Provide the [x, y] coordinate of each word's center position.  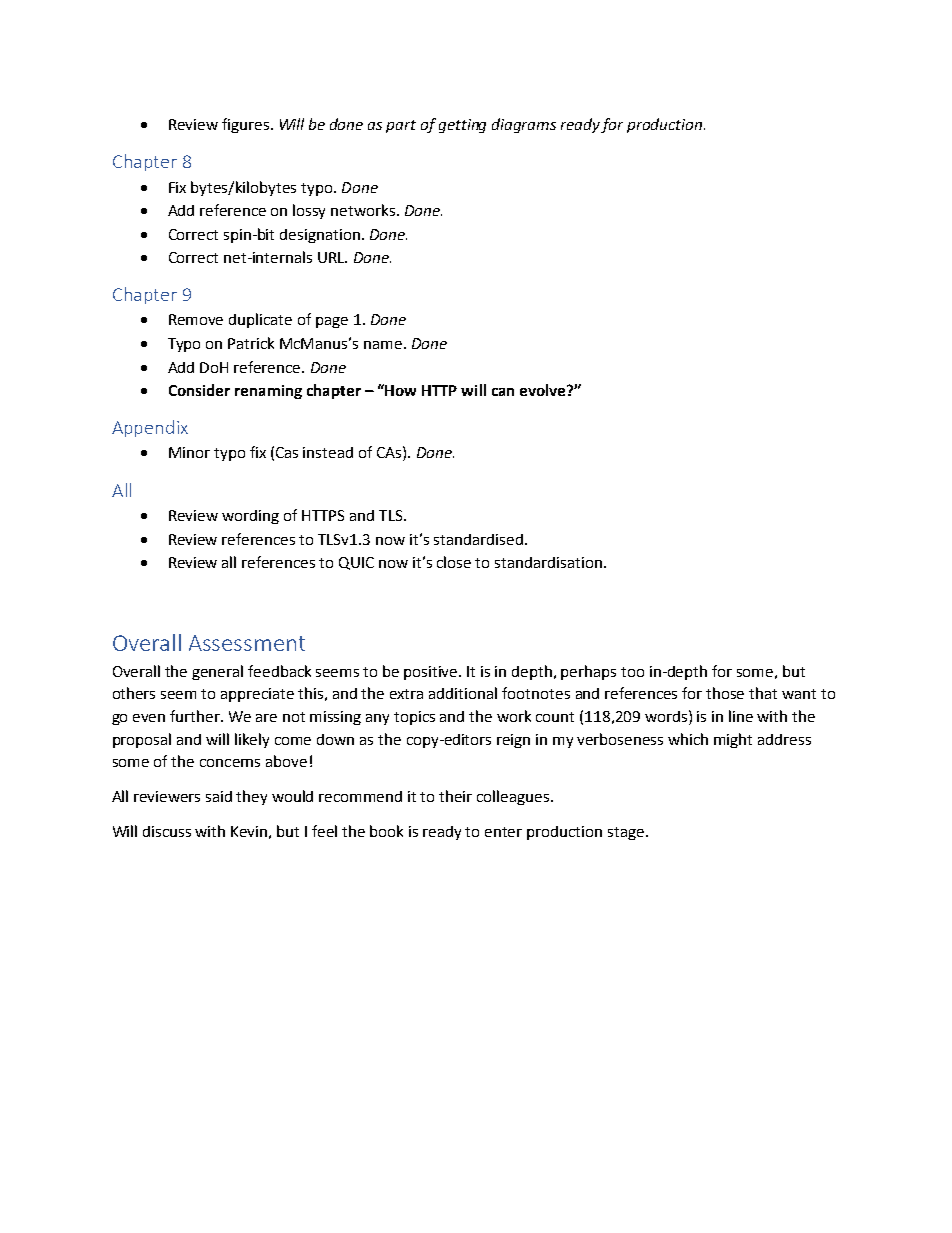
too [632, 672]
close [454, 562]
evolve [544, 390]
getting [462, 126]
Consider [199, 390]
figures [245, 125]
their [455, 796]
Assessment [247, 643]
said [219, 796]
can [503, 392]
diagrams [524, 125]
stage [626, 833]
